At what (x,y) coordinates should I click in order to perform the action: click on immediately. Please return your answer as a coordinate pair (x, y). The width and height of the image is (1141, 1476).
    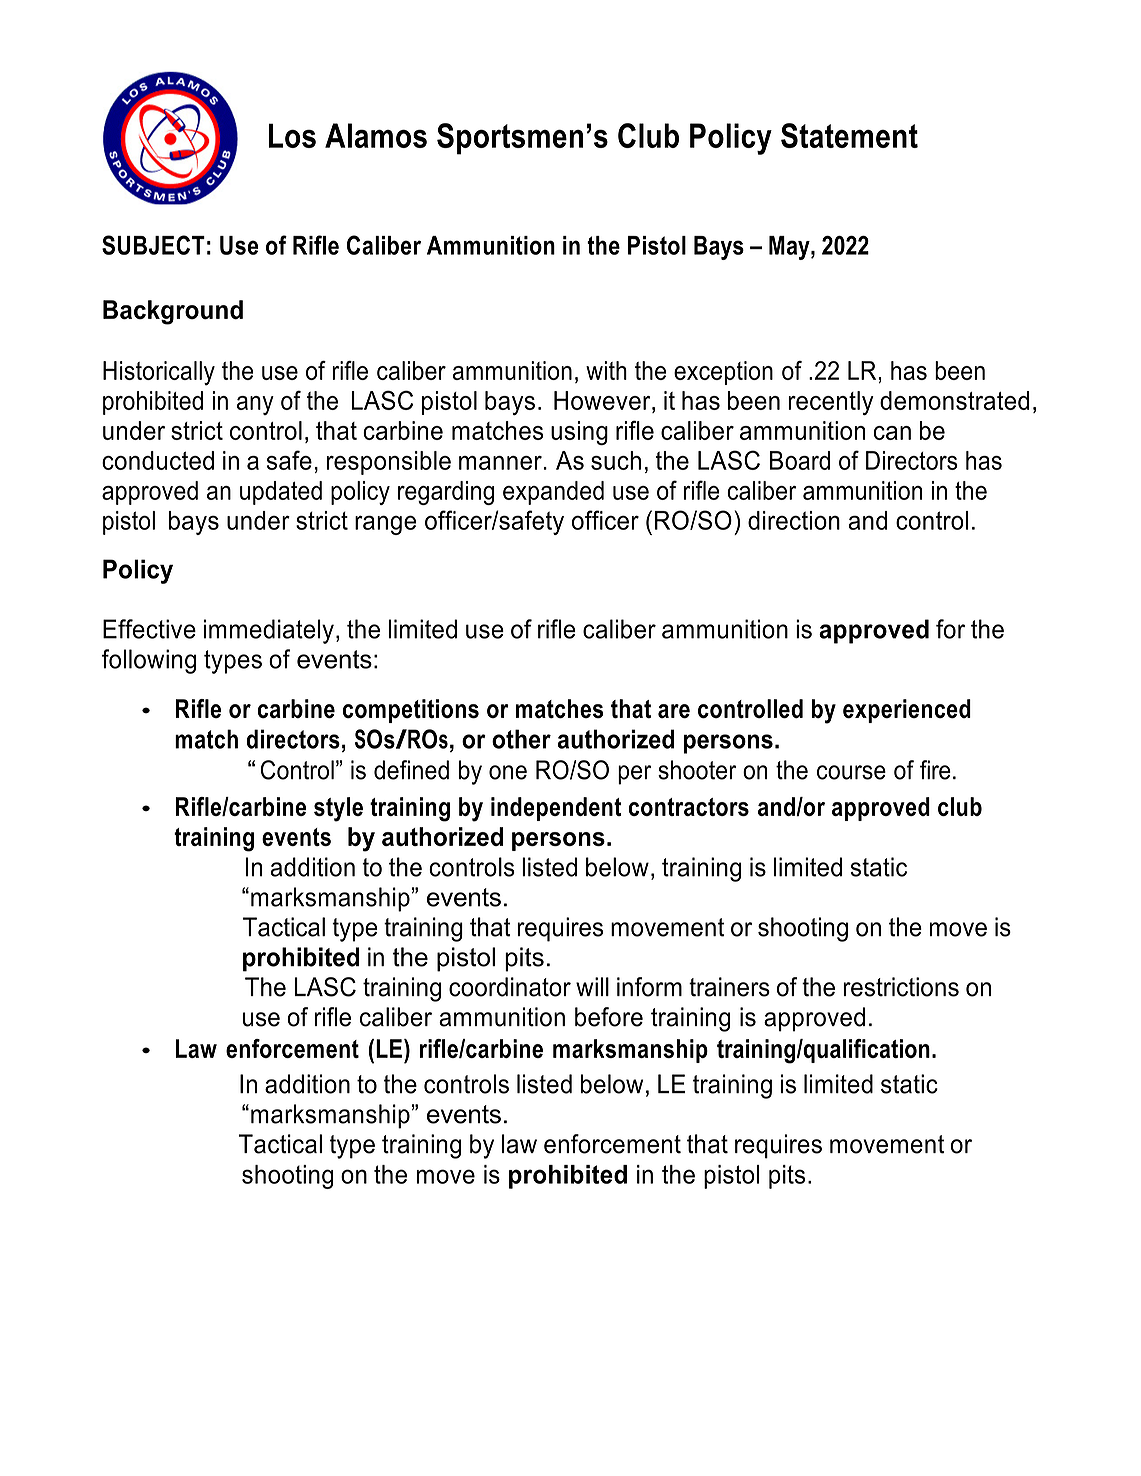
    Looking at the image, I should click on (269, 631).
